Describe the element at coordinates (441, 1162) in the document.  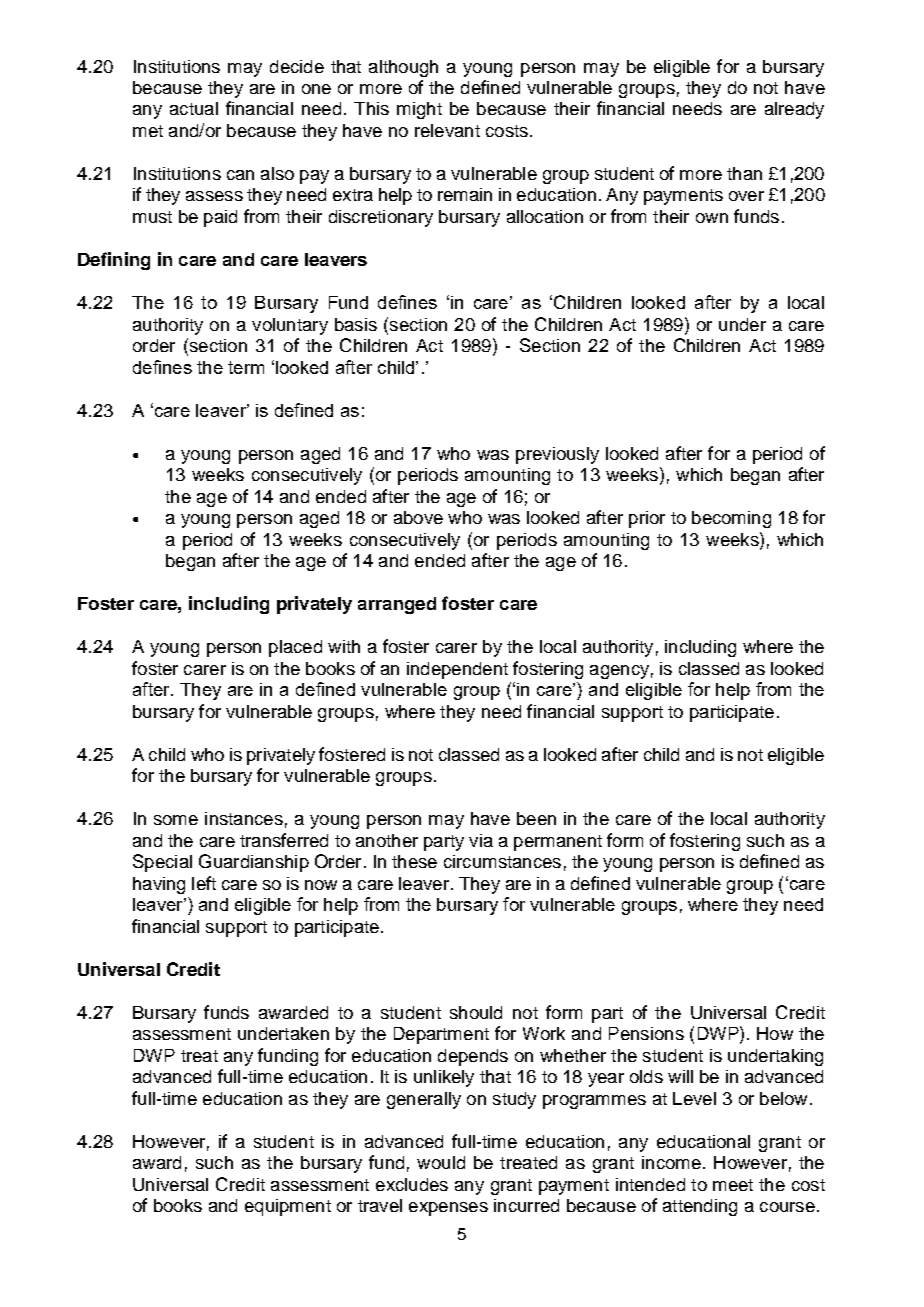
I see `would` at that location.
